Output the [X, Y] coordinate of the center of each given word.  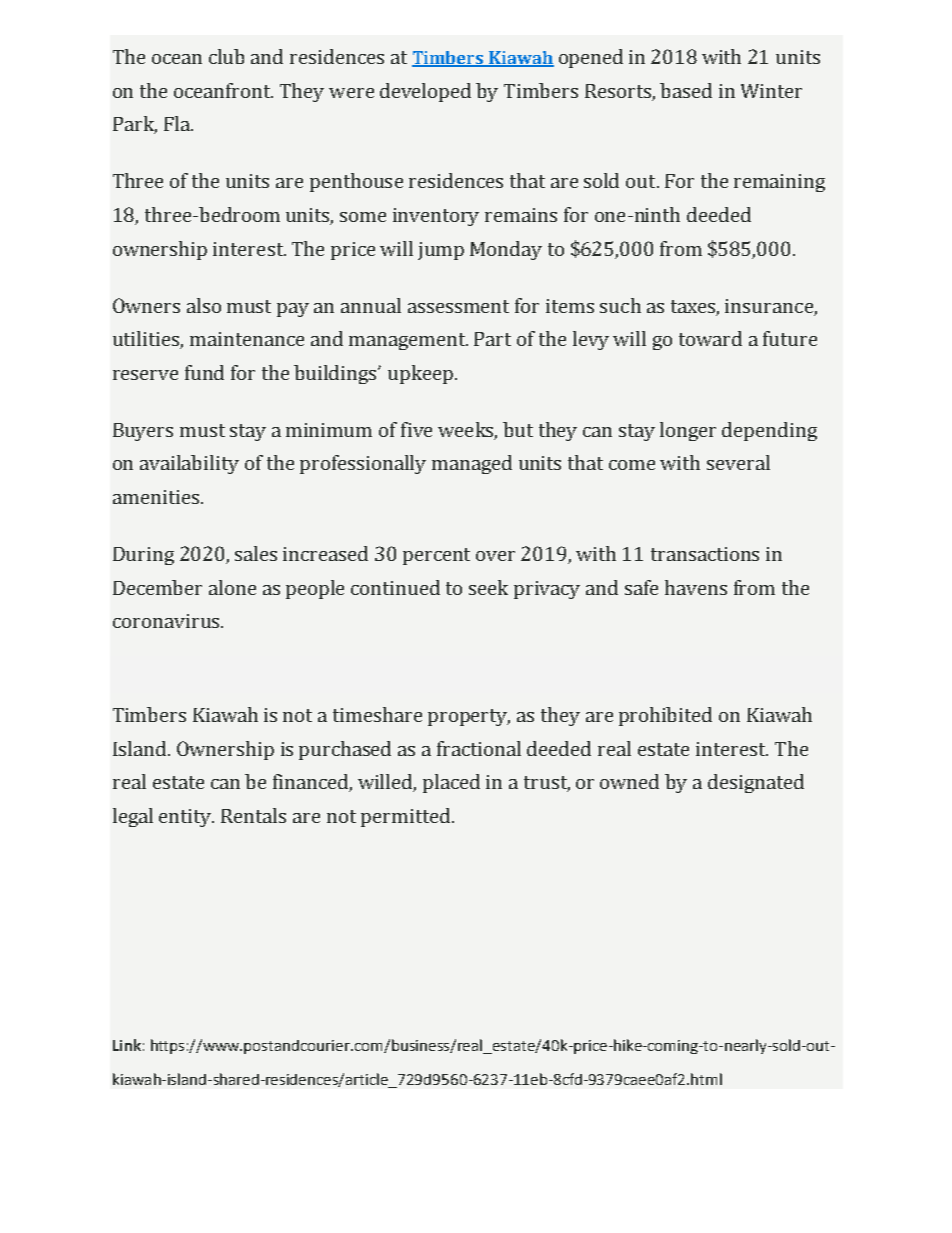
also [204, 305]
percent [436, 556]
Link [127, 1045]
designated [756, 783]
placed [451, 783]
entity [186, 818]
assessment [458, 306]
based [686, 90]
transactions [705, 554]
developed [425, 92]
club [226, 56]
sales [256, 553]
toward [710, 338]
